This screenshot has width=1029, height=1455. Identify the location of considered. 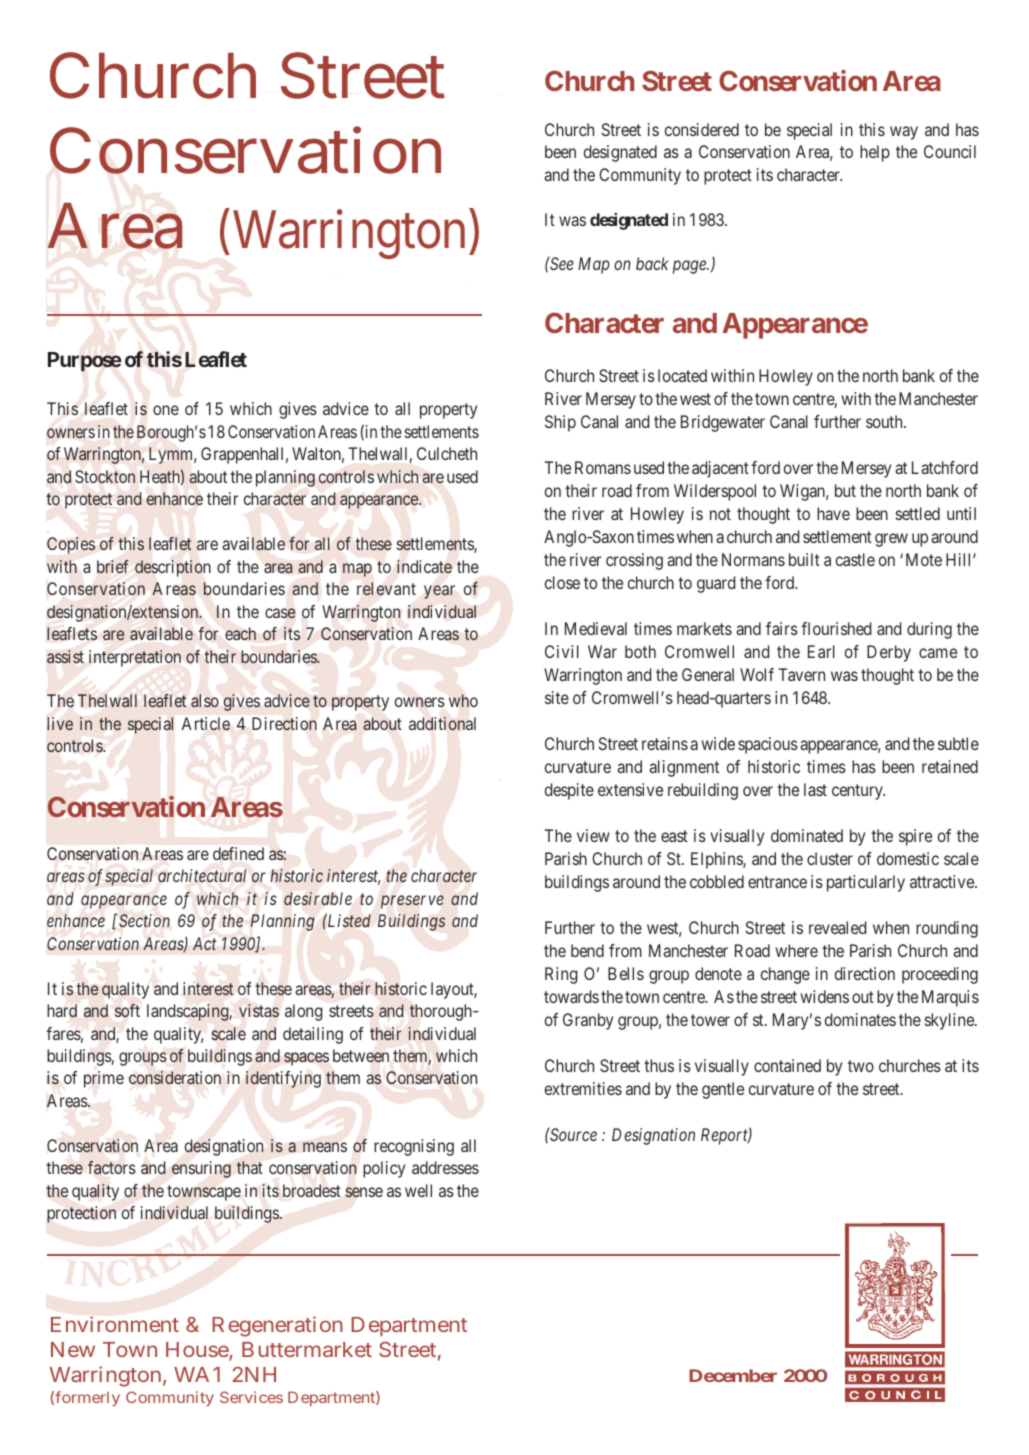
(702, 129).
